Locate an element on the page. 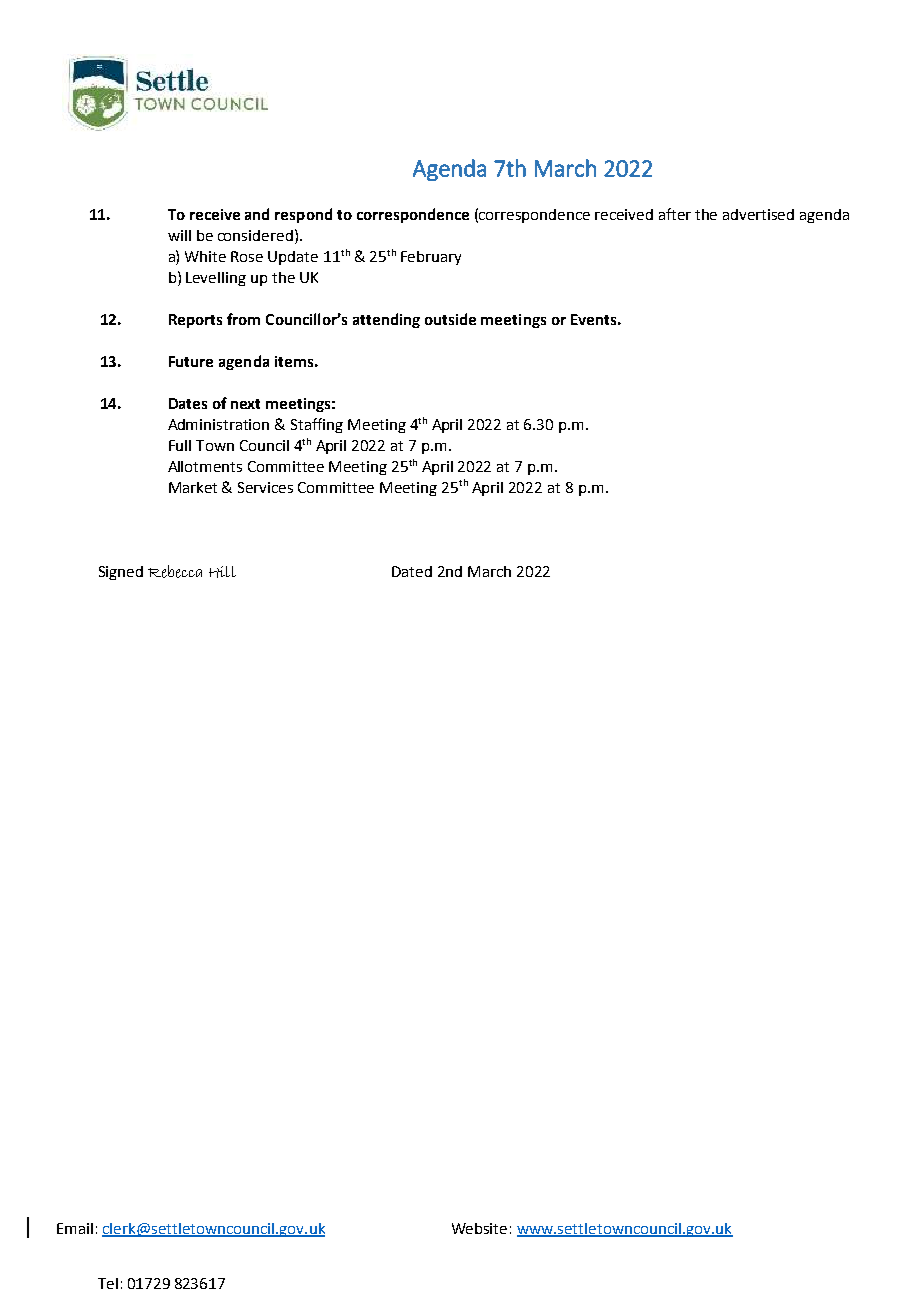 The height and width of the image is (1308, 924). Tel is located at coordinates (108, 1283).
